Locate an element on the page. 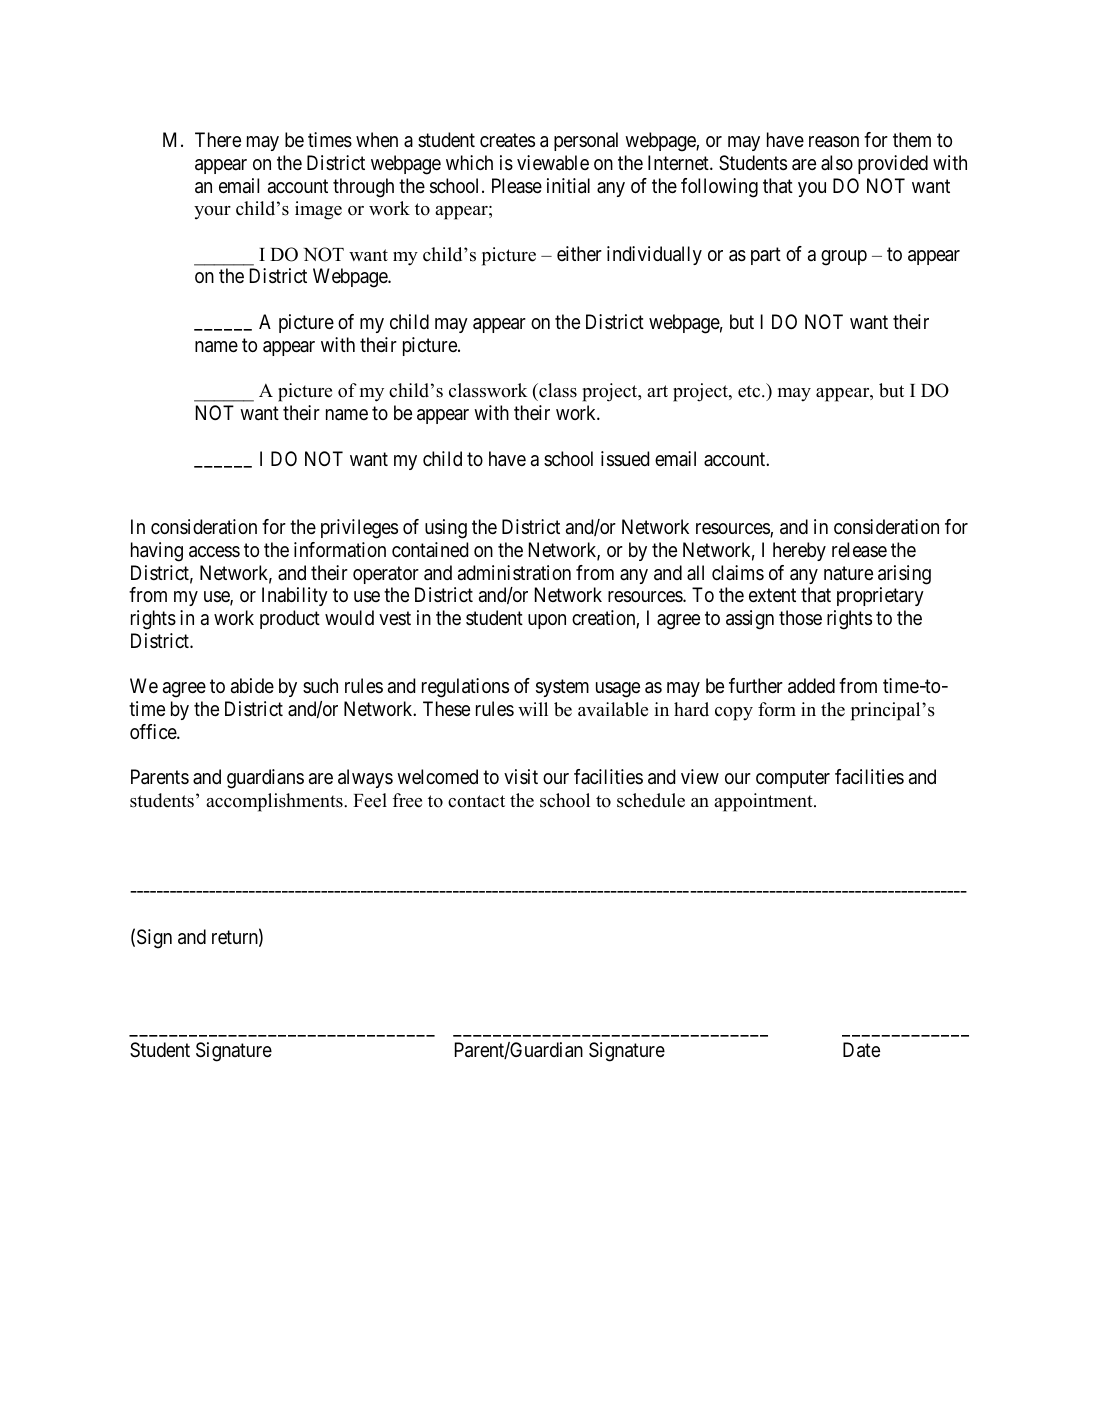 This image has height=1425, width=1101. added is located at coordinates (811, 686).
